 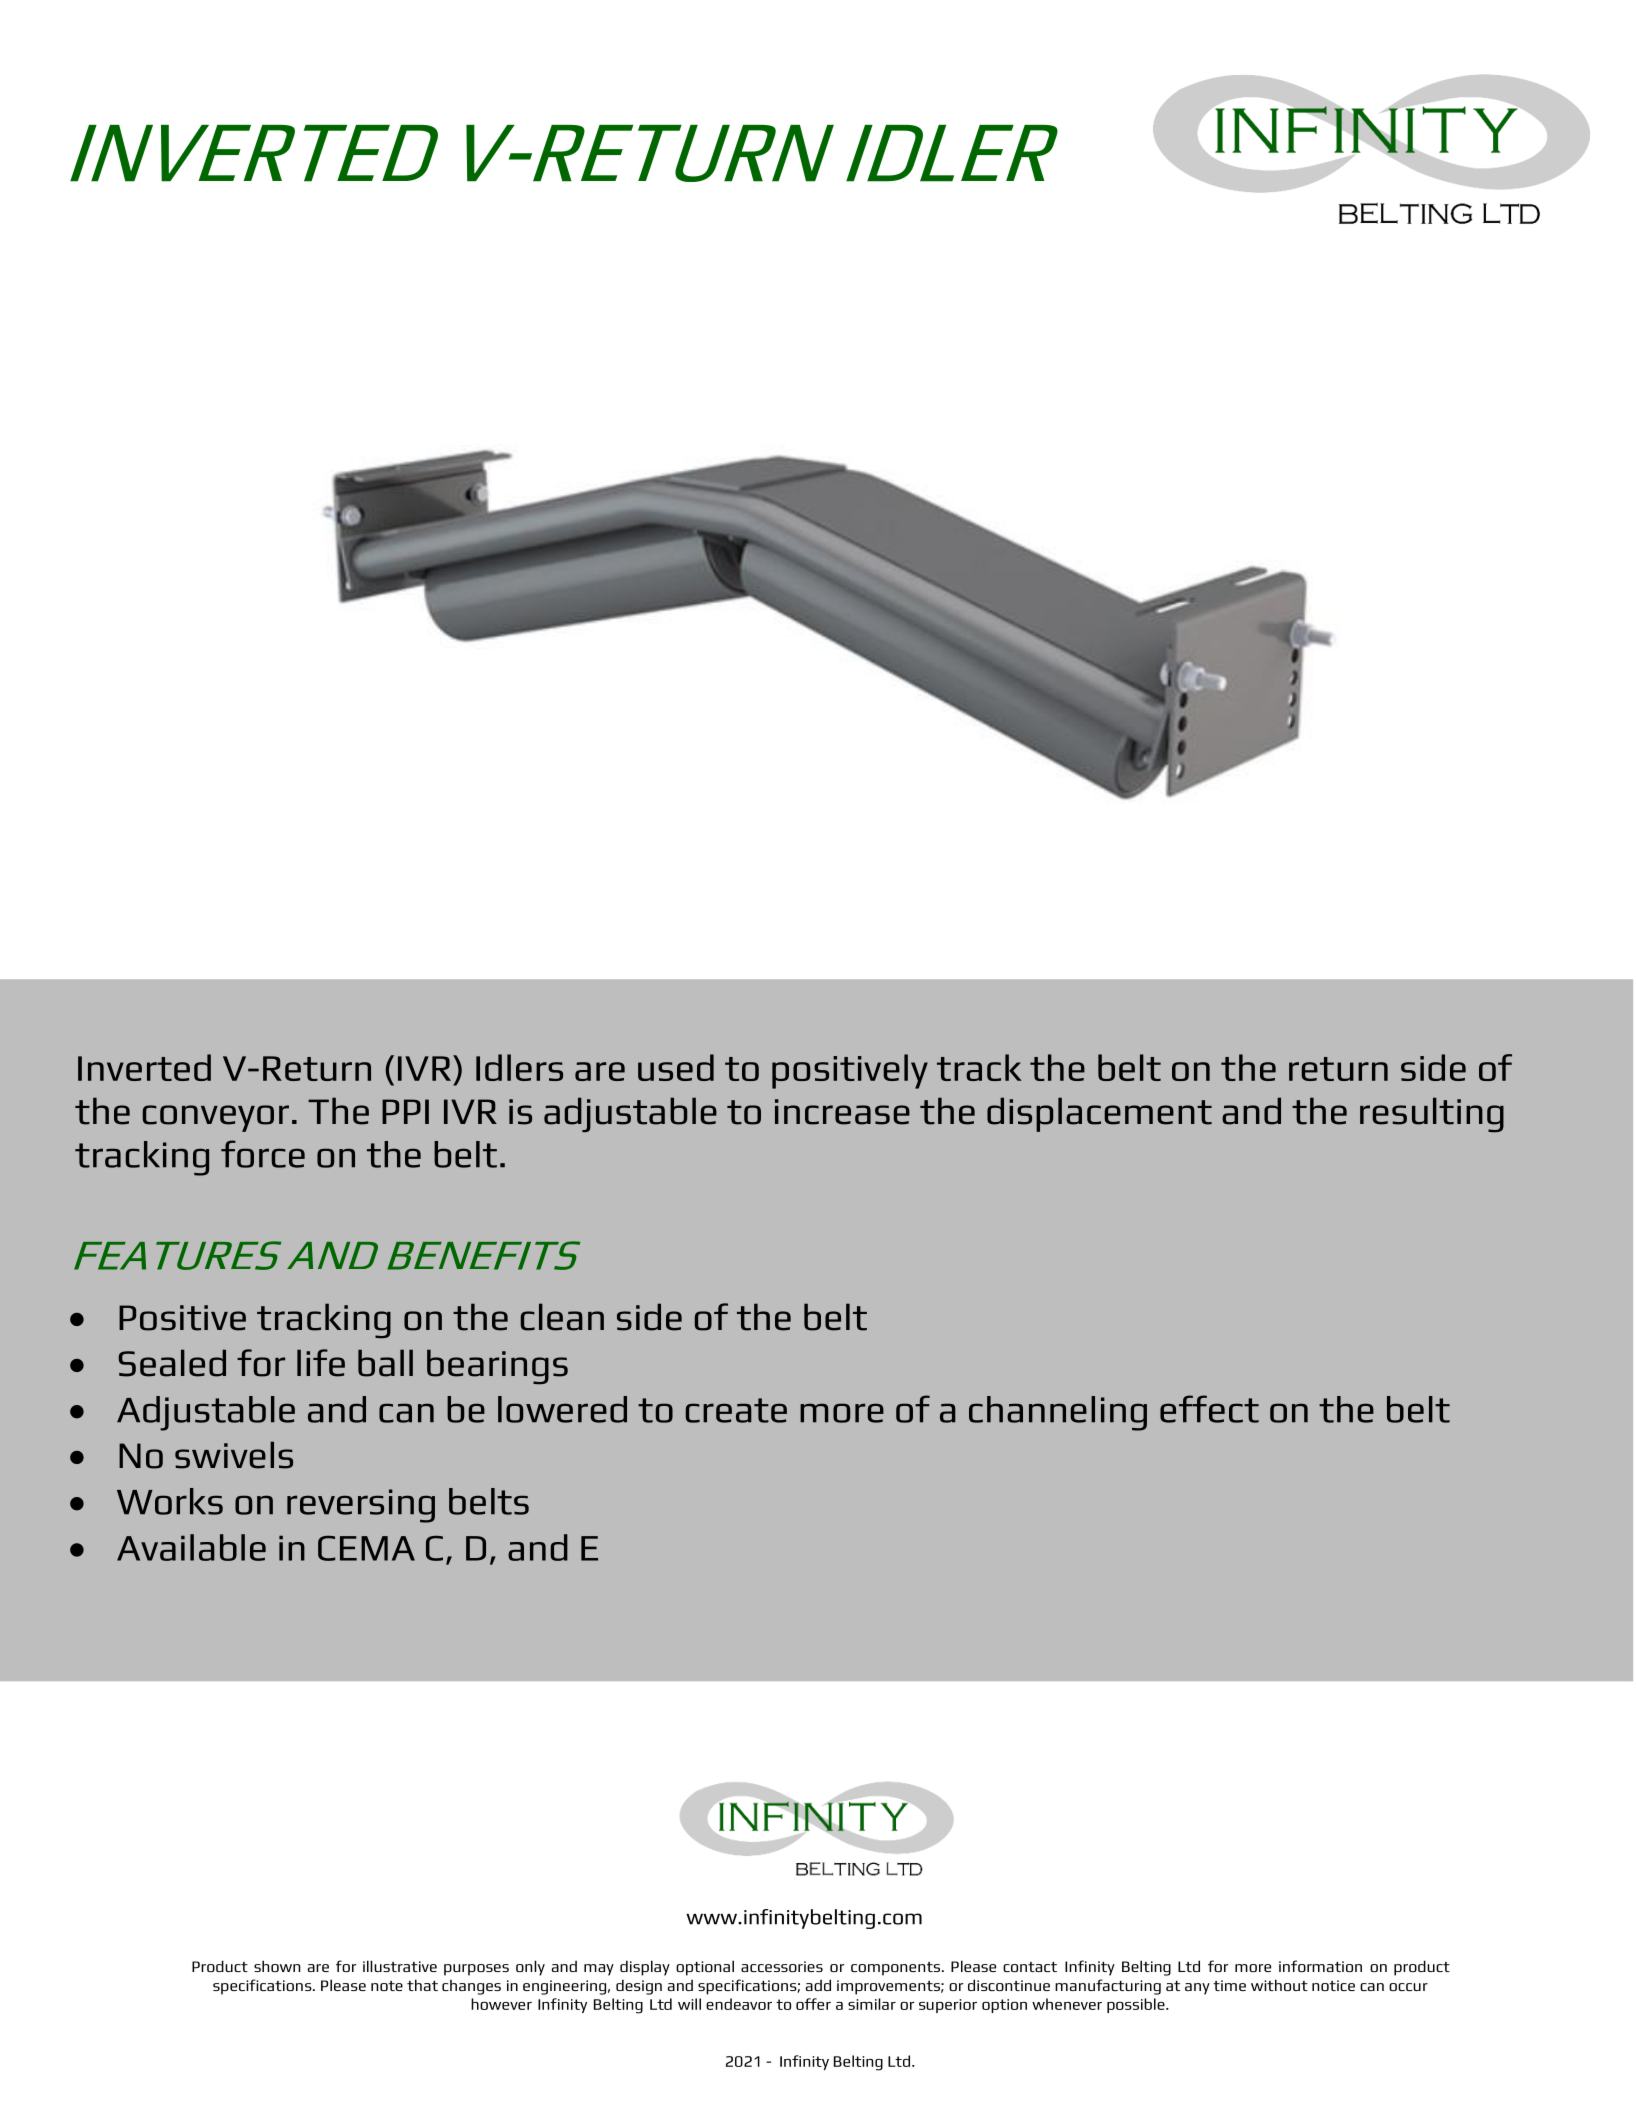 I want to click on channeling, so click(x=1058, y=1413).
